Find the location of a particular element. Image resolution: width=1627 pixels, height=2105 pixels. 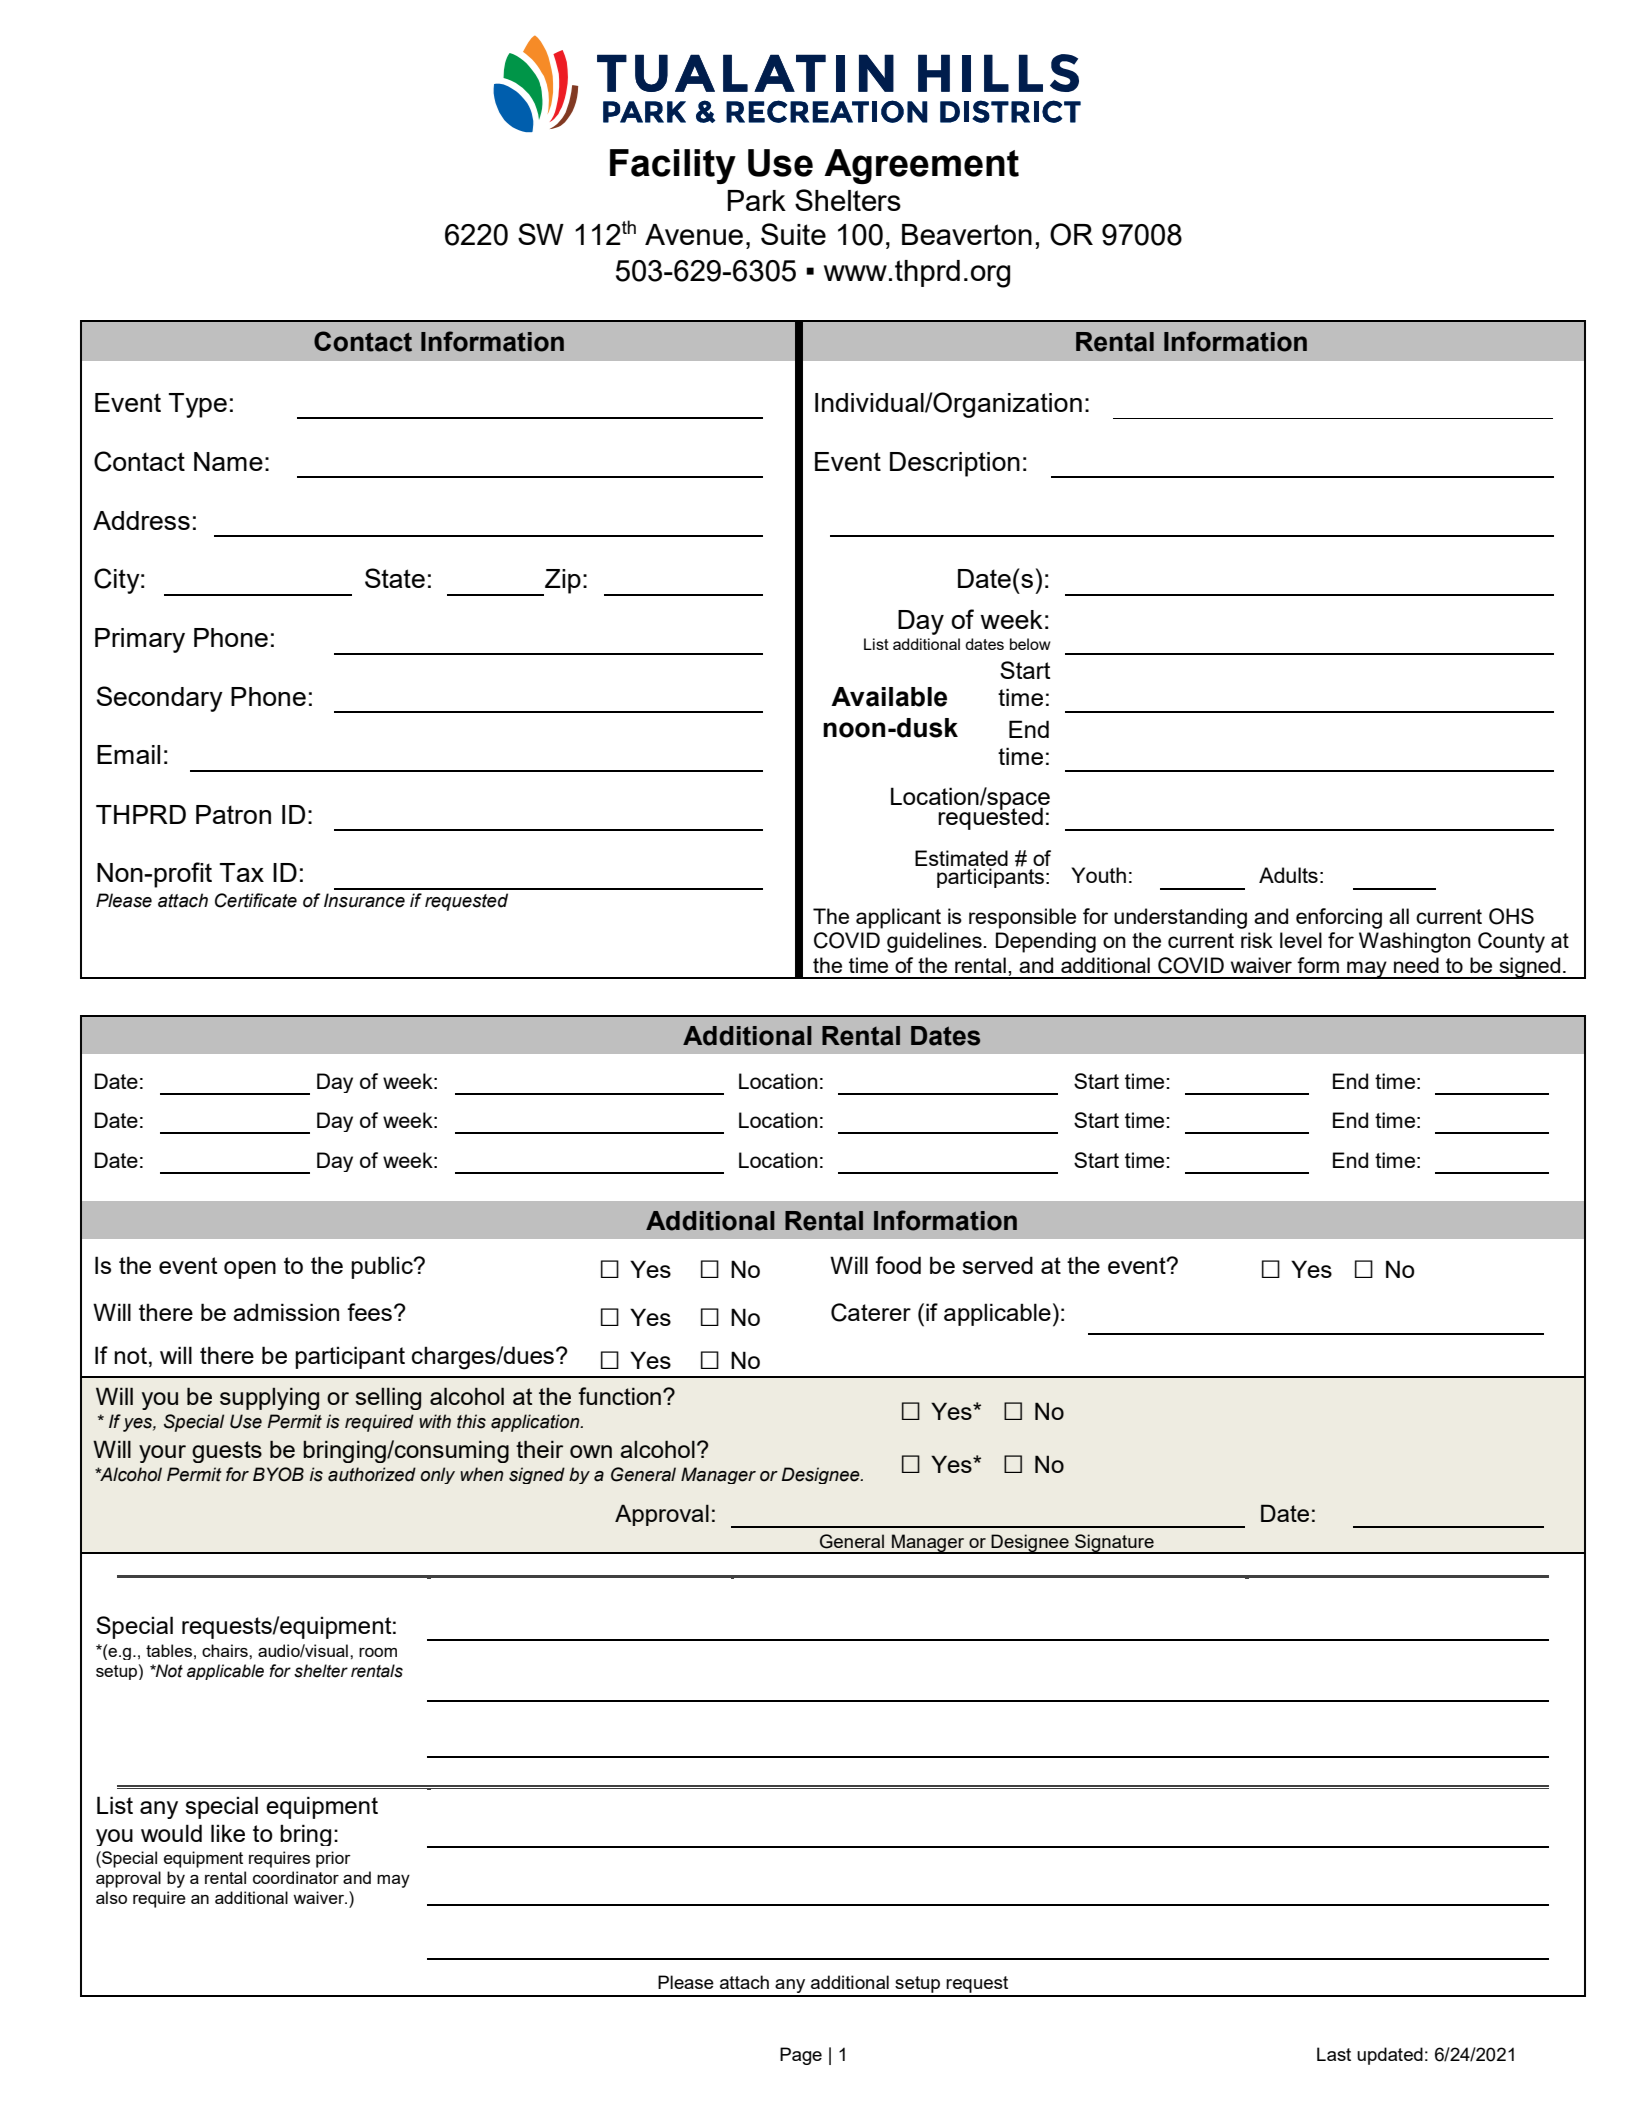

Patron is located at coordinates (233, 814).
